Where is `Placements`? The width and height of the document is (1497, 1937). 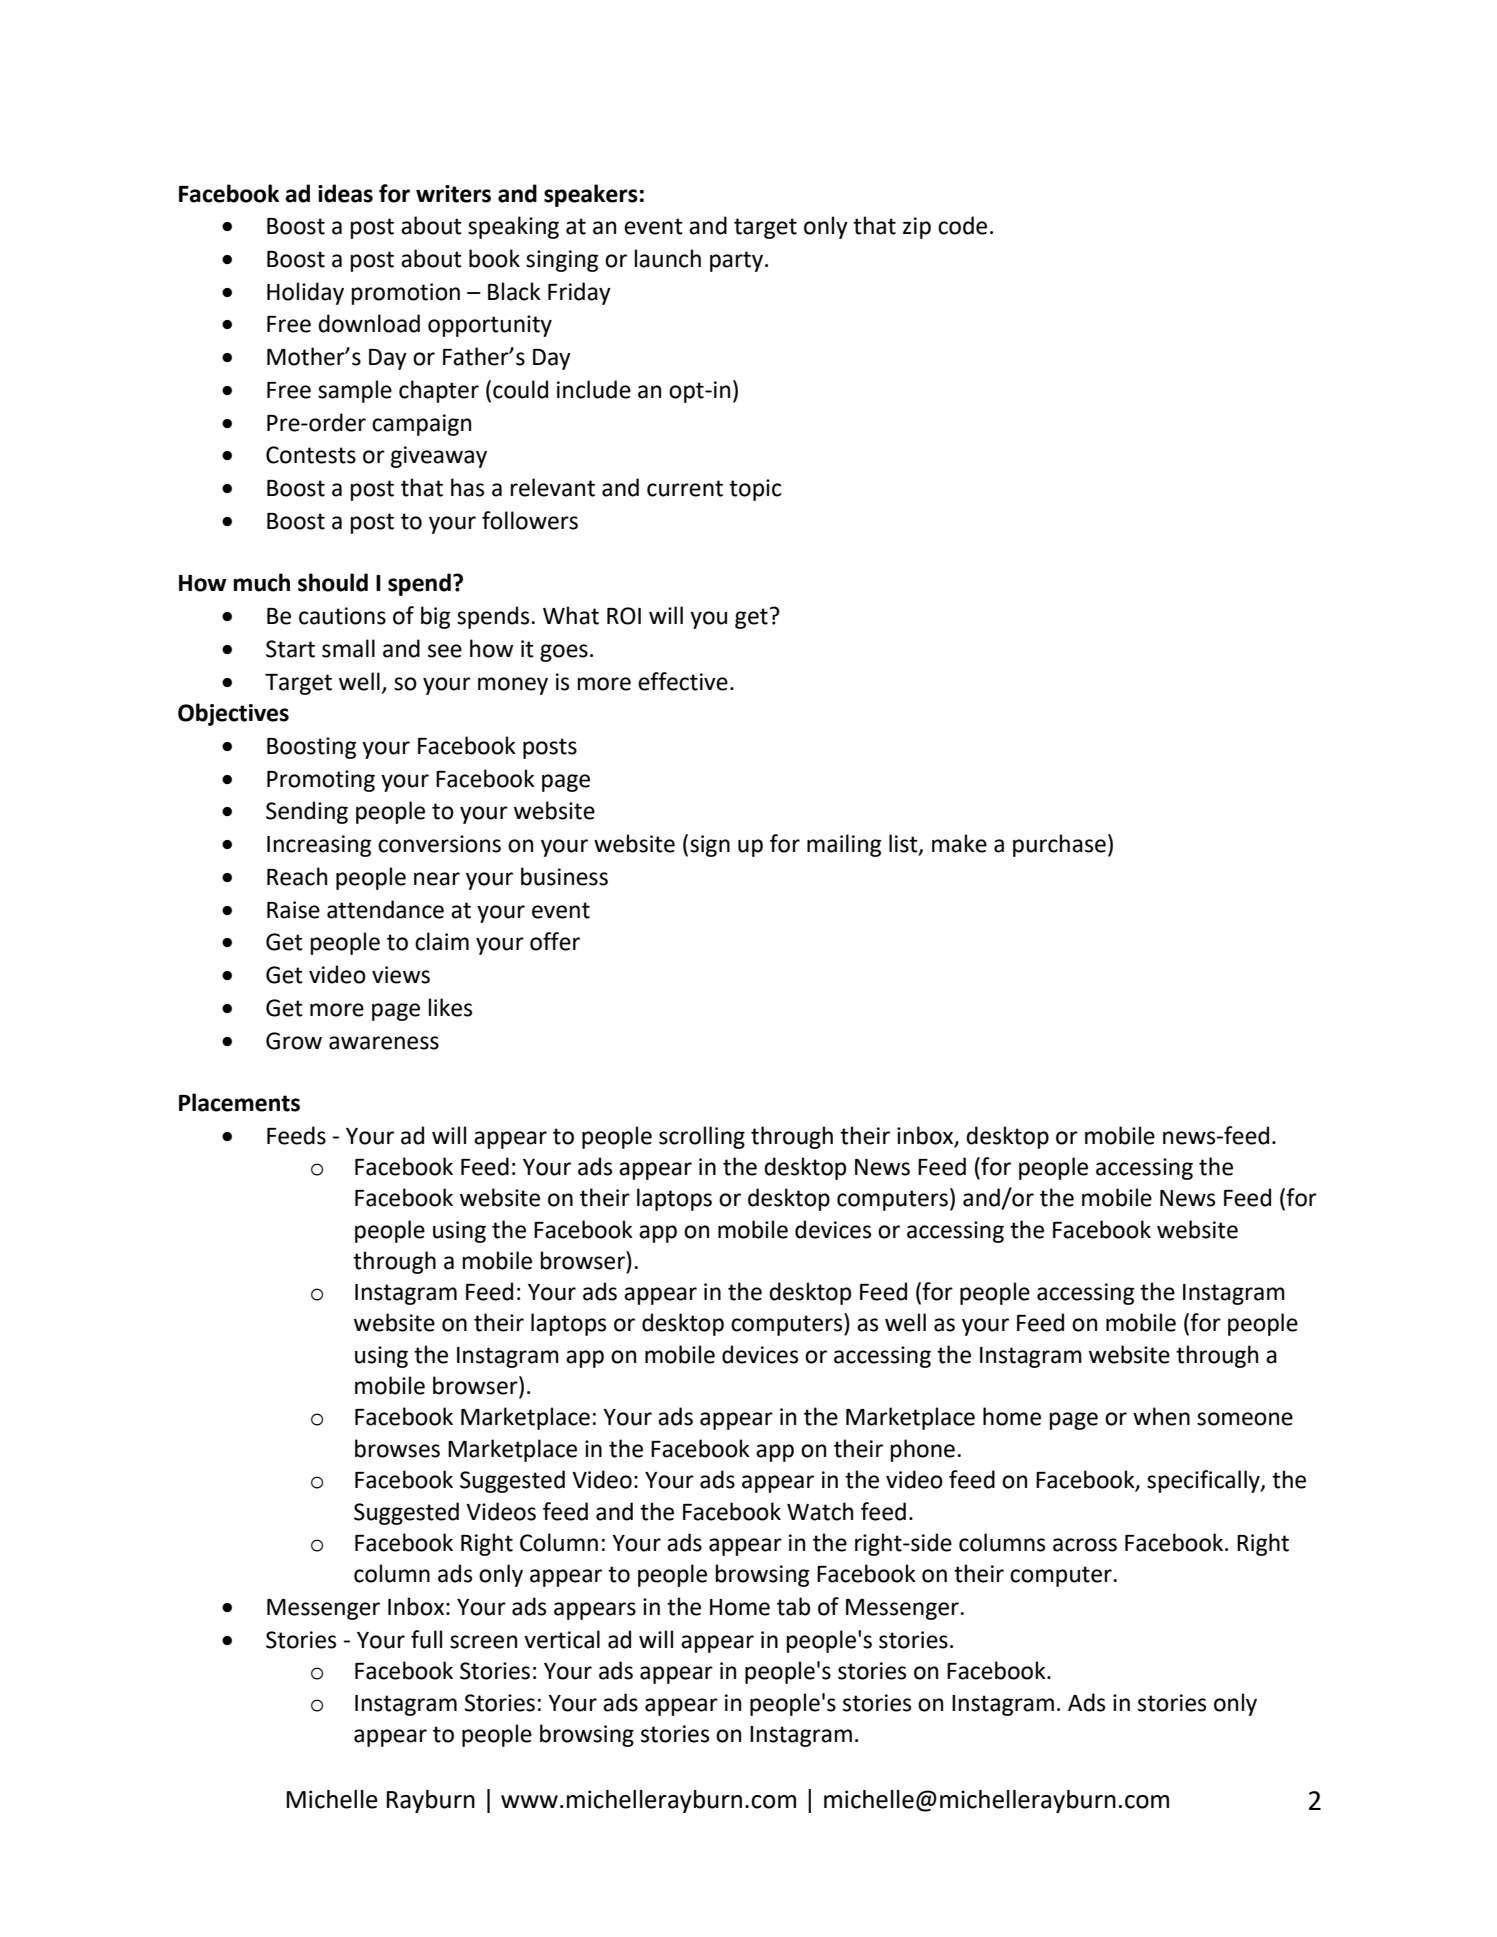
Placements is located at coordinates (239, 1102).
